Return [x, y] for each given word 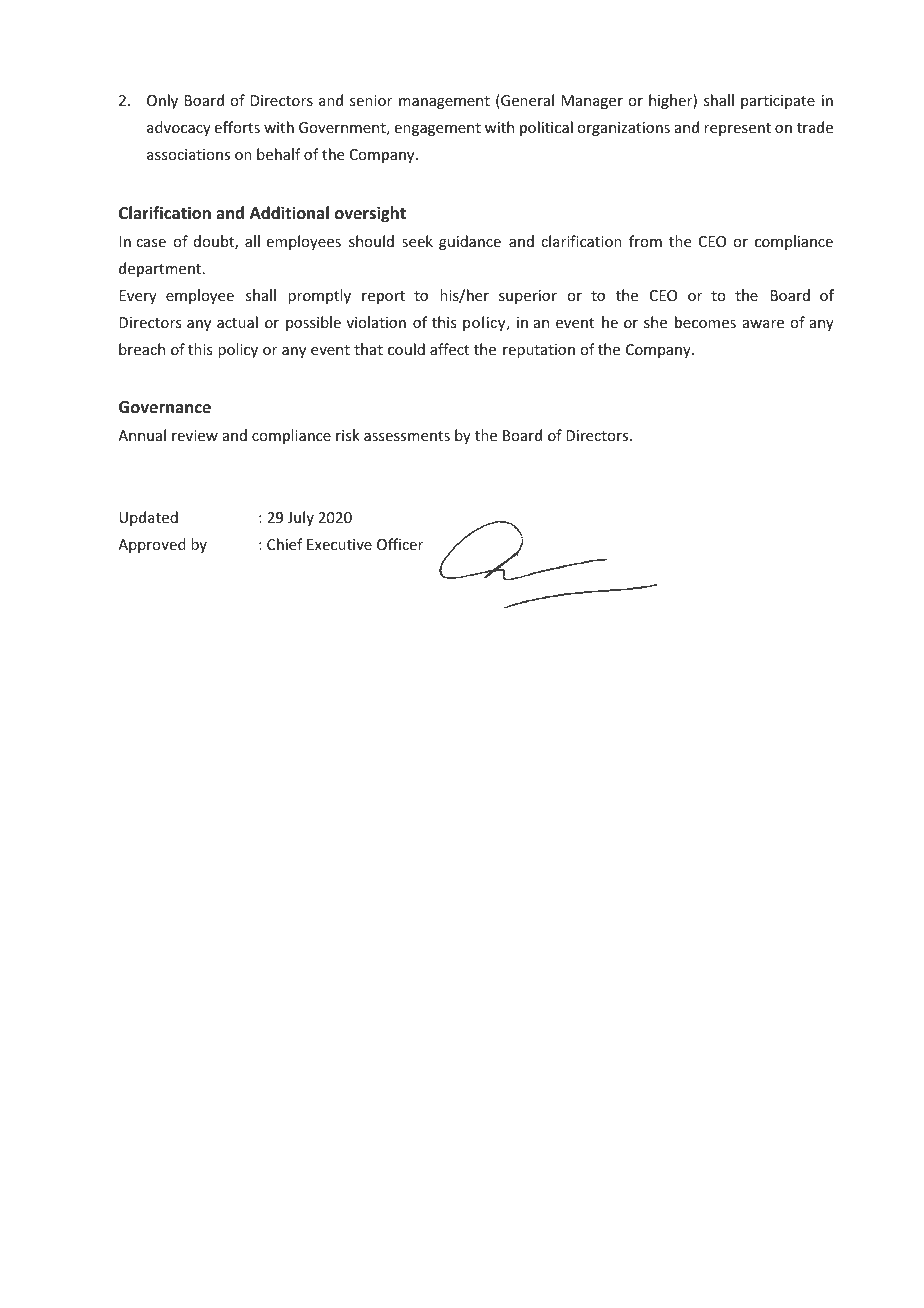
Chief [285, 544]
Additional [289, 212]
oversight [370, 214]
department [161, 269]
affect [449, 349]
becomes [705, 322]
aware [763, 324]
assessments [407, 436]
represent [737, 129]
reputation [539, 351]
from [645, 241]
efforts [237, 127]
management [444, 102]
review [195, 435]
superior [528, 297]
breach [142, 349]
